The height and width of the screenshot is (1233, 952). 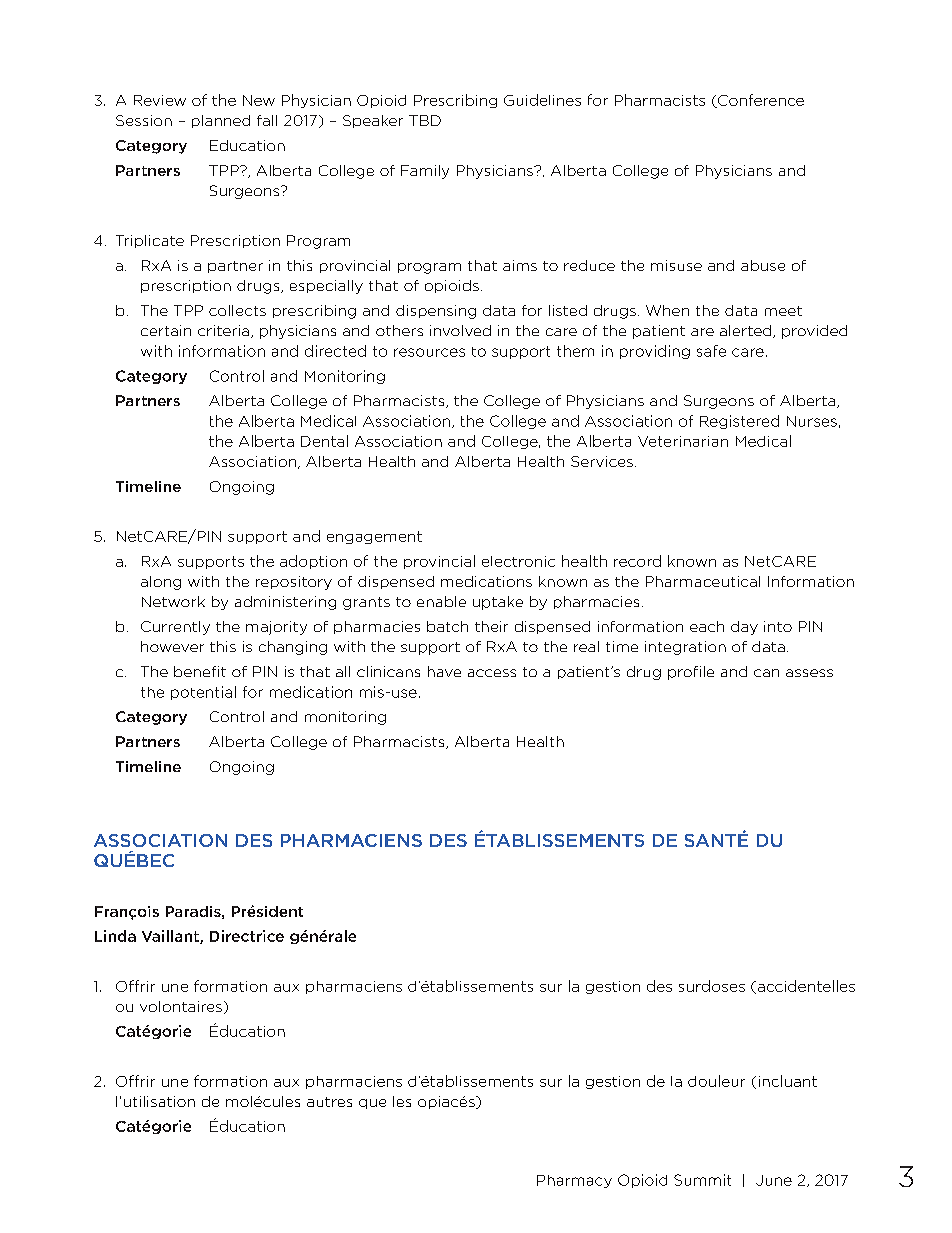 I want to click on TBD, so click(x=425, y=120).
